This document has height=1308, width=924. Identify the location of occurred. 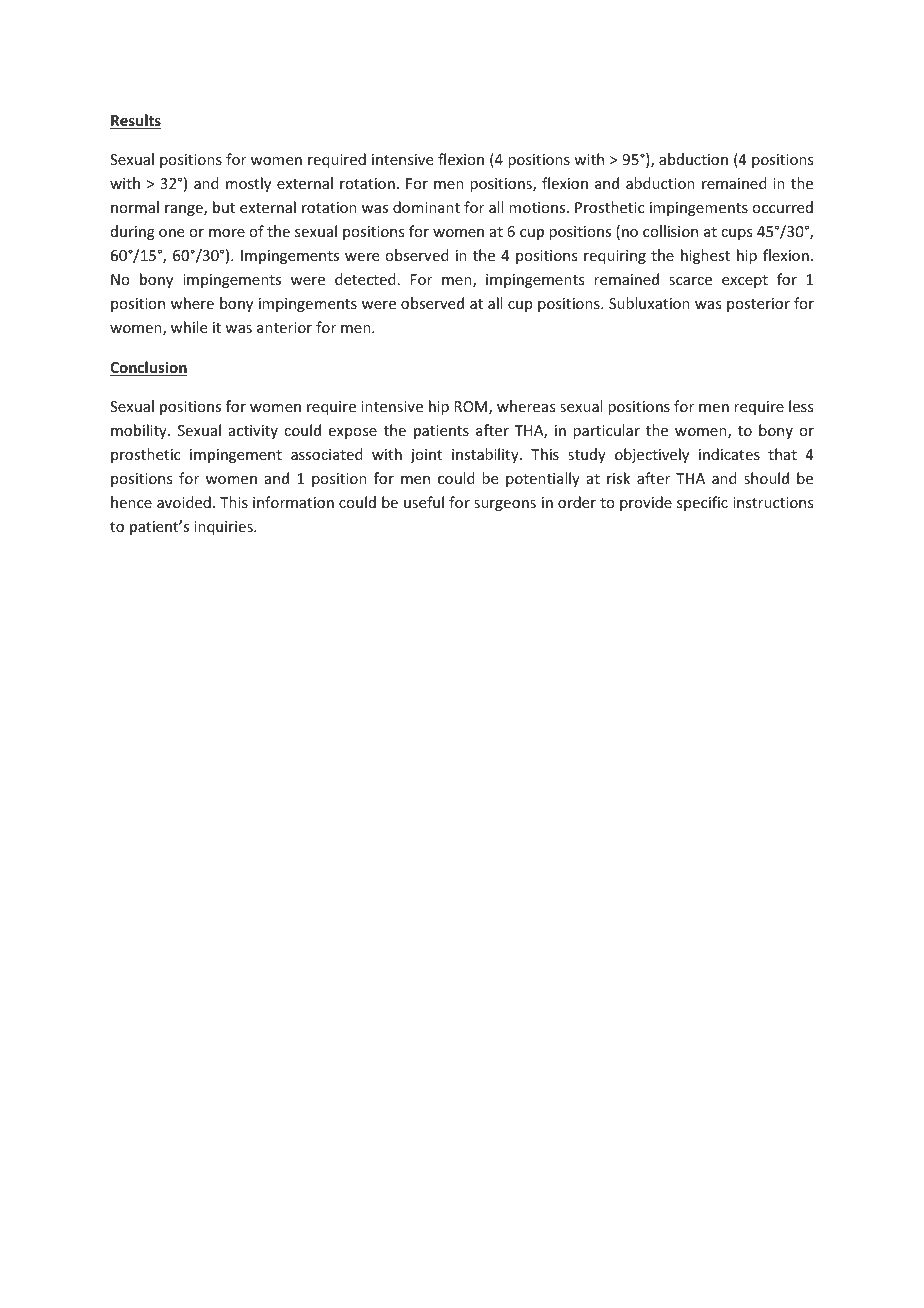
(782, 207).
